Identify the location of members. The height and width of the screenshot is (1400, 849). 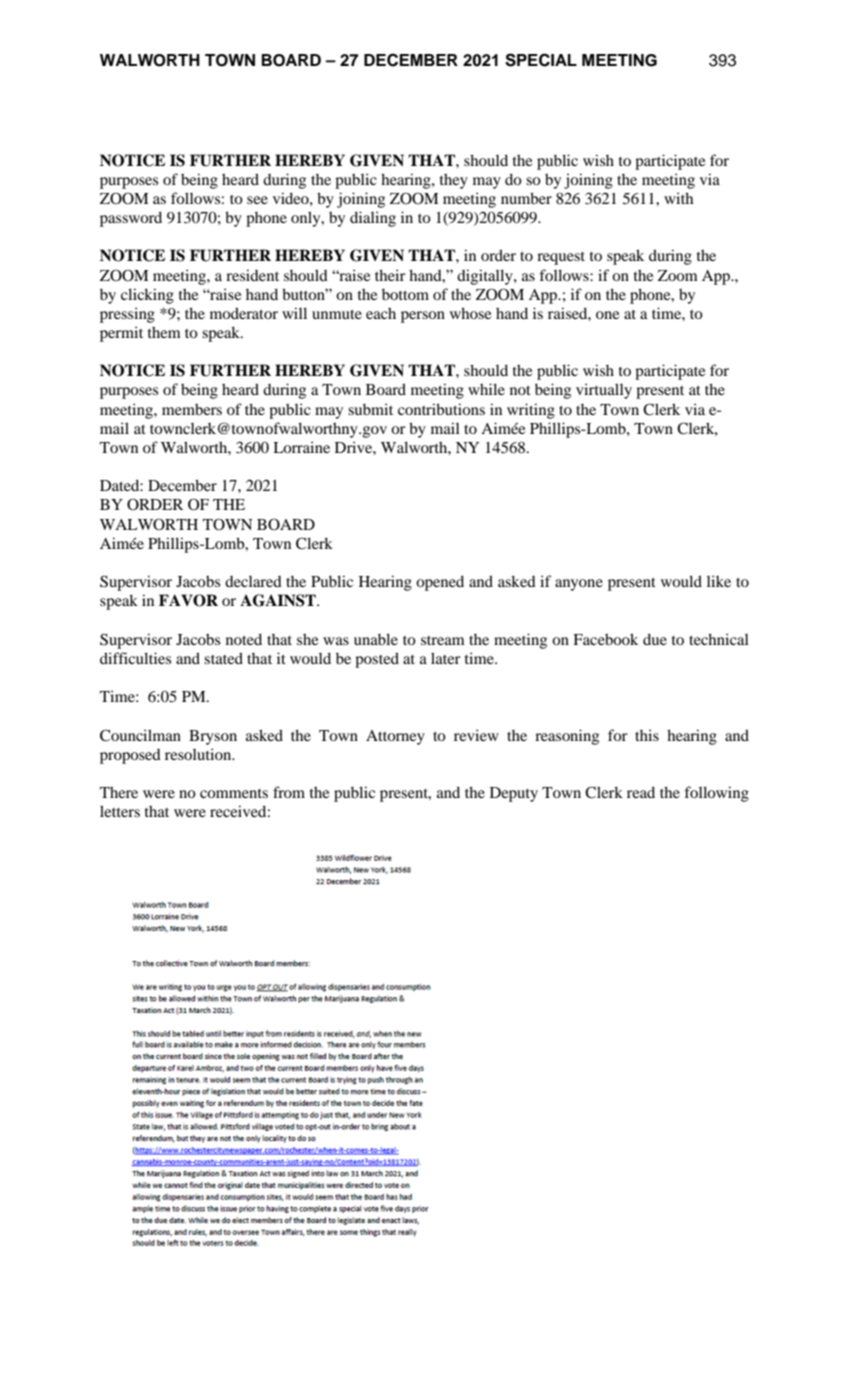
(192, 409).
